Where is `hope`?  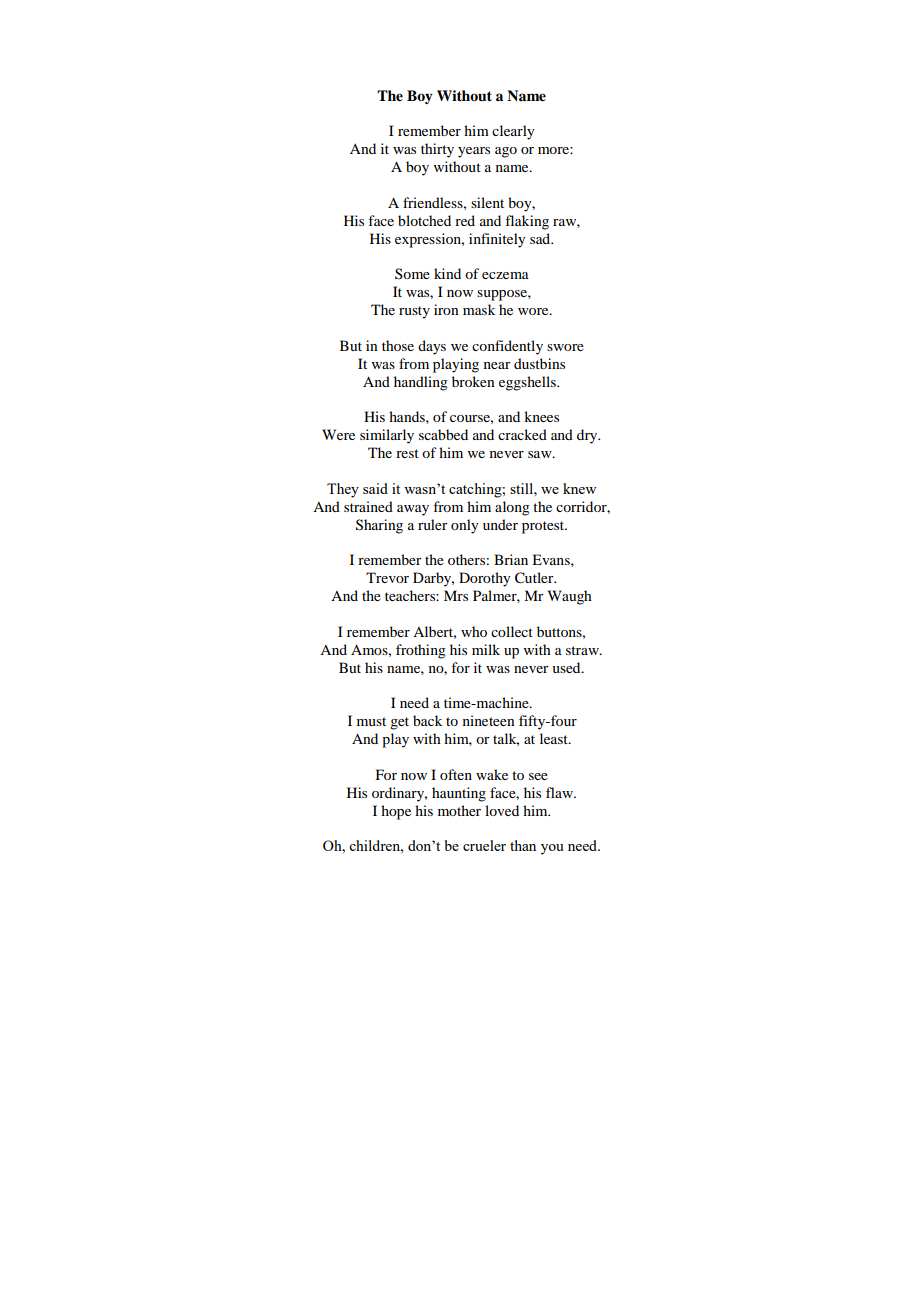
hope is located at coordinates (396, 812).
